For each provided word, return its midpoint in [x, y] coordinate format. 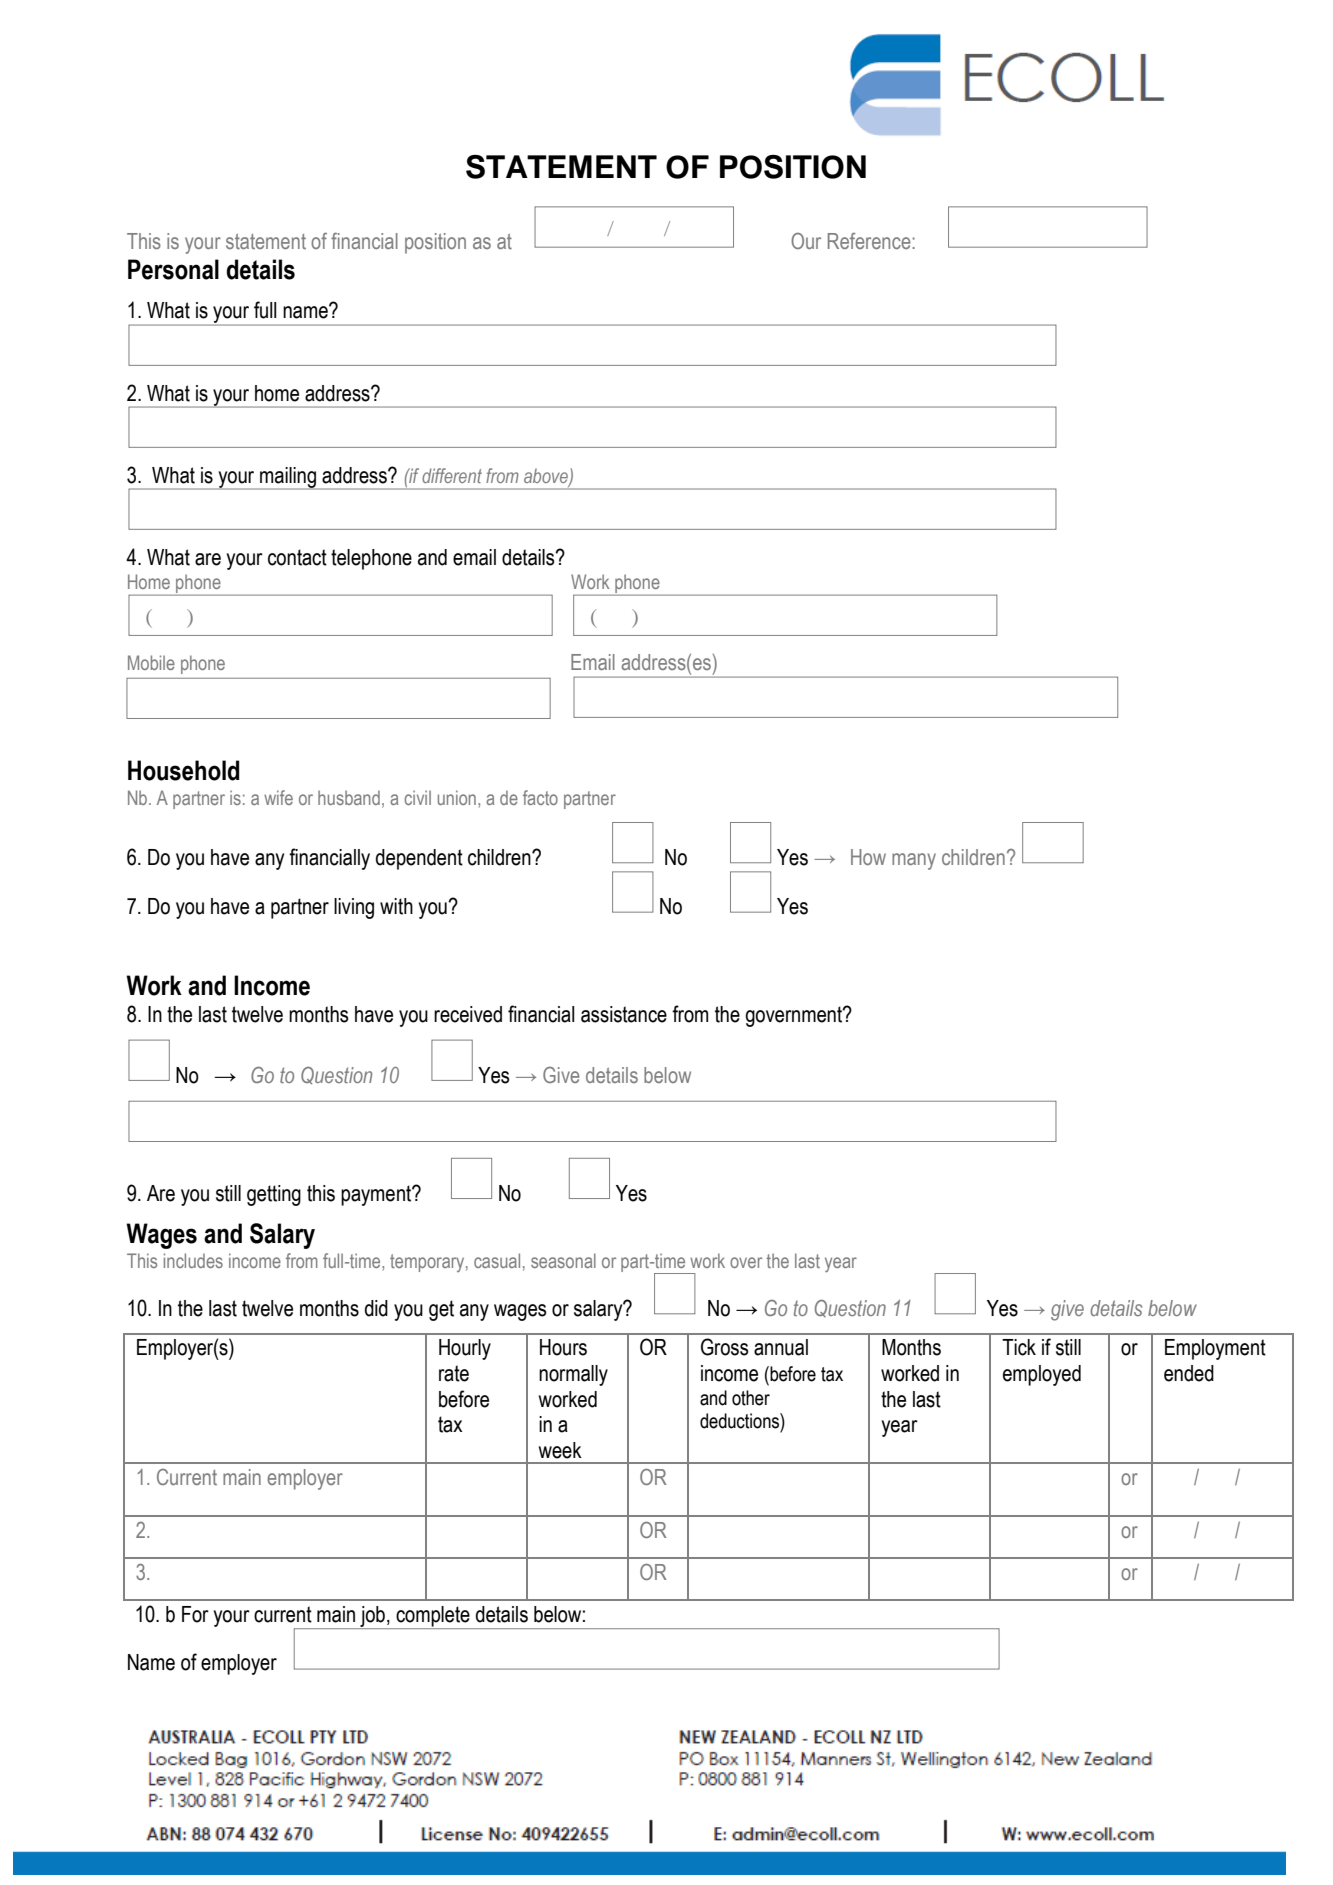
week [560, 1450]
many [914, 861]
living [354, 908]
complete [433, 1617]
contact [297, 557]
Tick [1019, 1347]
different [452, 475]
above [547, 477]
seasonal [563, 1260]
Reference [869, 241]
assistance [624, 1014]
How [868, 857]
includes [193, 1260]
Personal [173, 269]
